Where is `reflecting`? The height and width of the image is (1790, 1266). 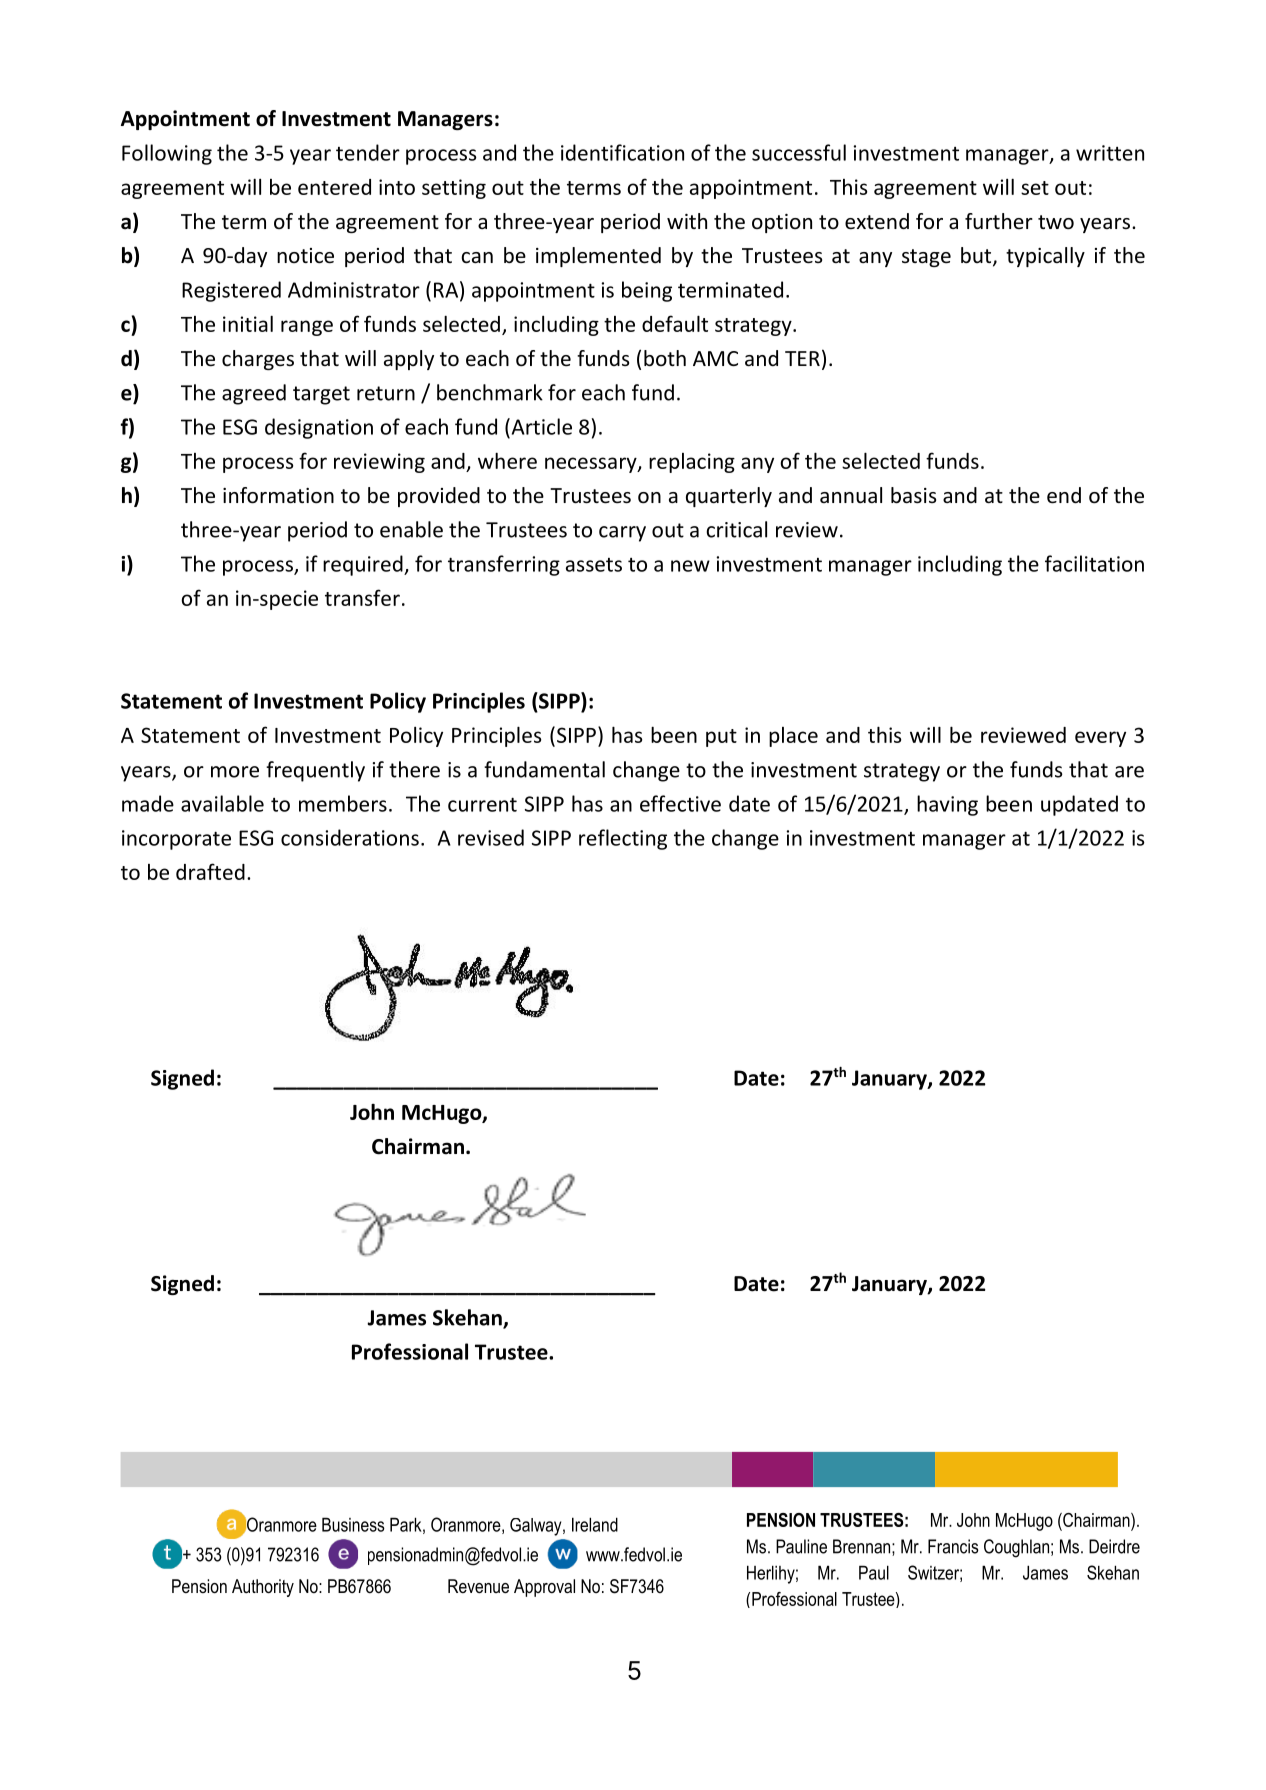
reflecting is located at coordinates (623, 839).
